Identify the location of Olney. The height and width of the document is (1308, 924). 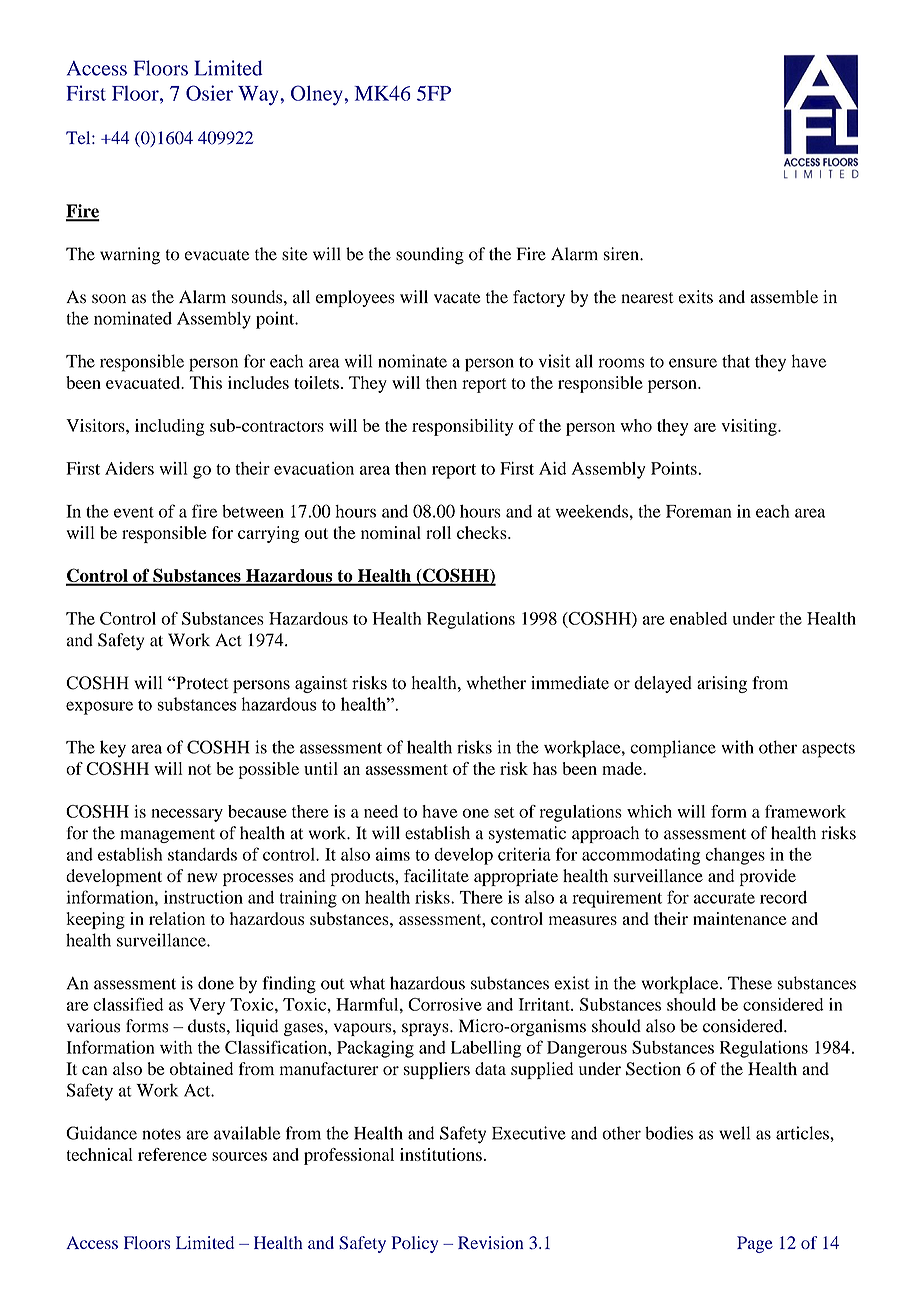
(318, 95).
